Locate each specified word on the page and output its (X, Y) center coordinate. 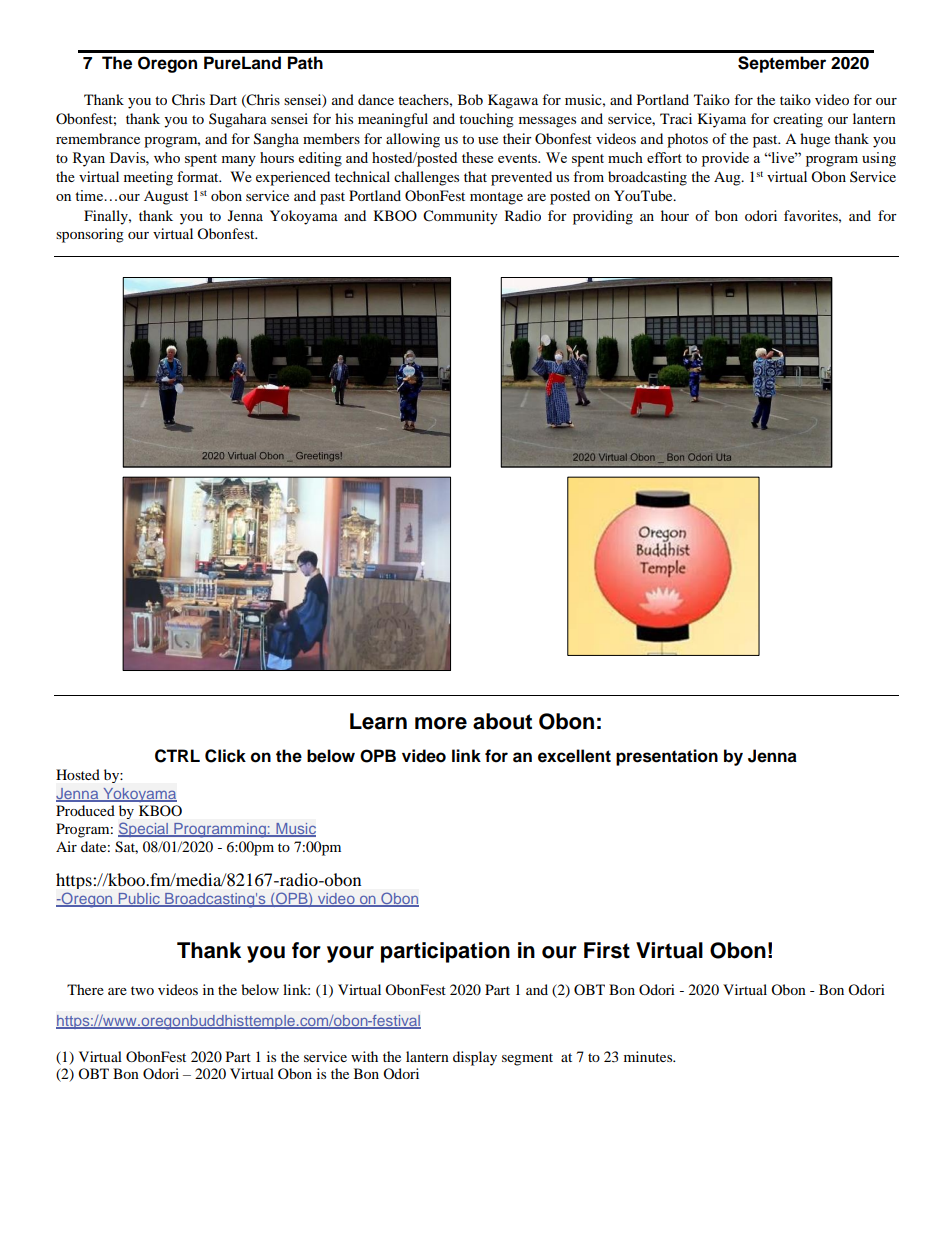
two (142, 990)
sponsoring (90, 235)
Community (460, 217)
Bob (470, 99)
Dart (223, 99)
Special (144, 829)
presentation (667, 757)
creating (798, 120)
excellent (574, 756)
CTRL (177, 756)
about (502, 721)
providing (603, 217)
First (607, 950)
